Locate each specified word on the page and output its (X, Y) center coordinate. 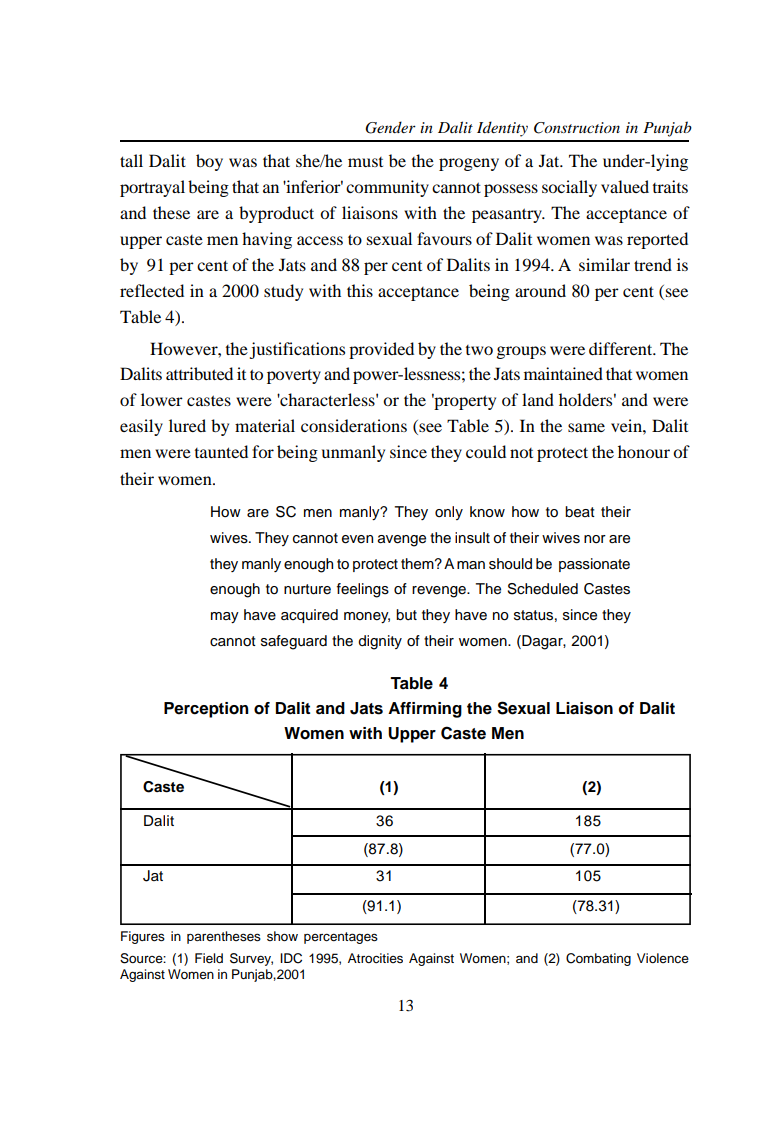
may (225, 617)
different (622, 348)
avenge (402, 541)
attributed (199, 373)
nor (595, 539)
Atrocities (375, 958)
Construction (577, 128)
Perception (206, 710)
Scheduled (542, 589)
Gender (390, 127)
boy (209, 162)
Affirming (425, 710)
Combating (598, 959)
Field (209, 958)
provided (381, 350)
